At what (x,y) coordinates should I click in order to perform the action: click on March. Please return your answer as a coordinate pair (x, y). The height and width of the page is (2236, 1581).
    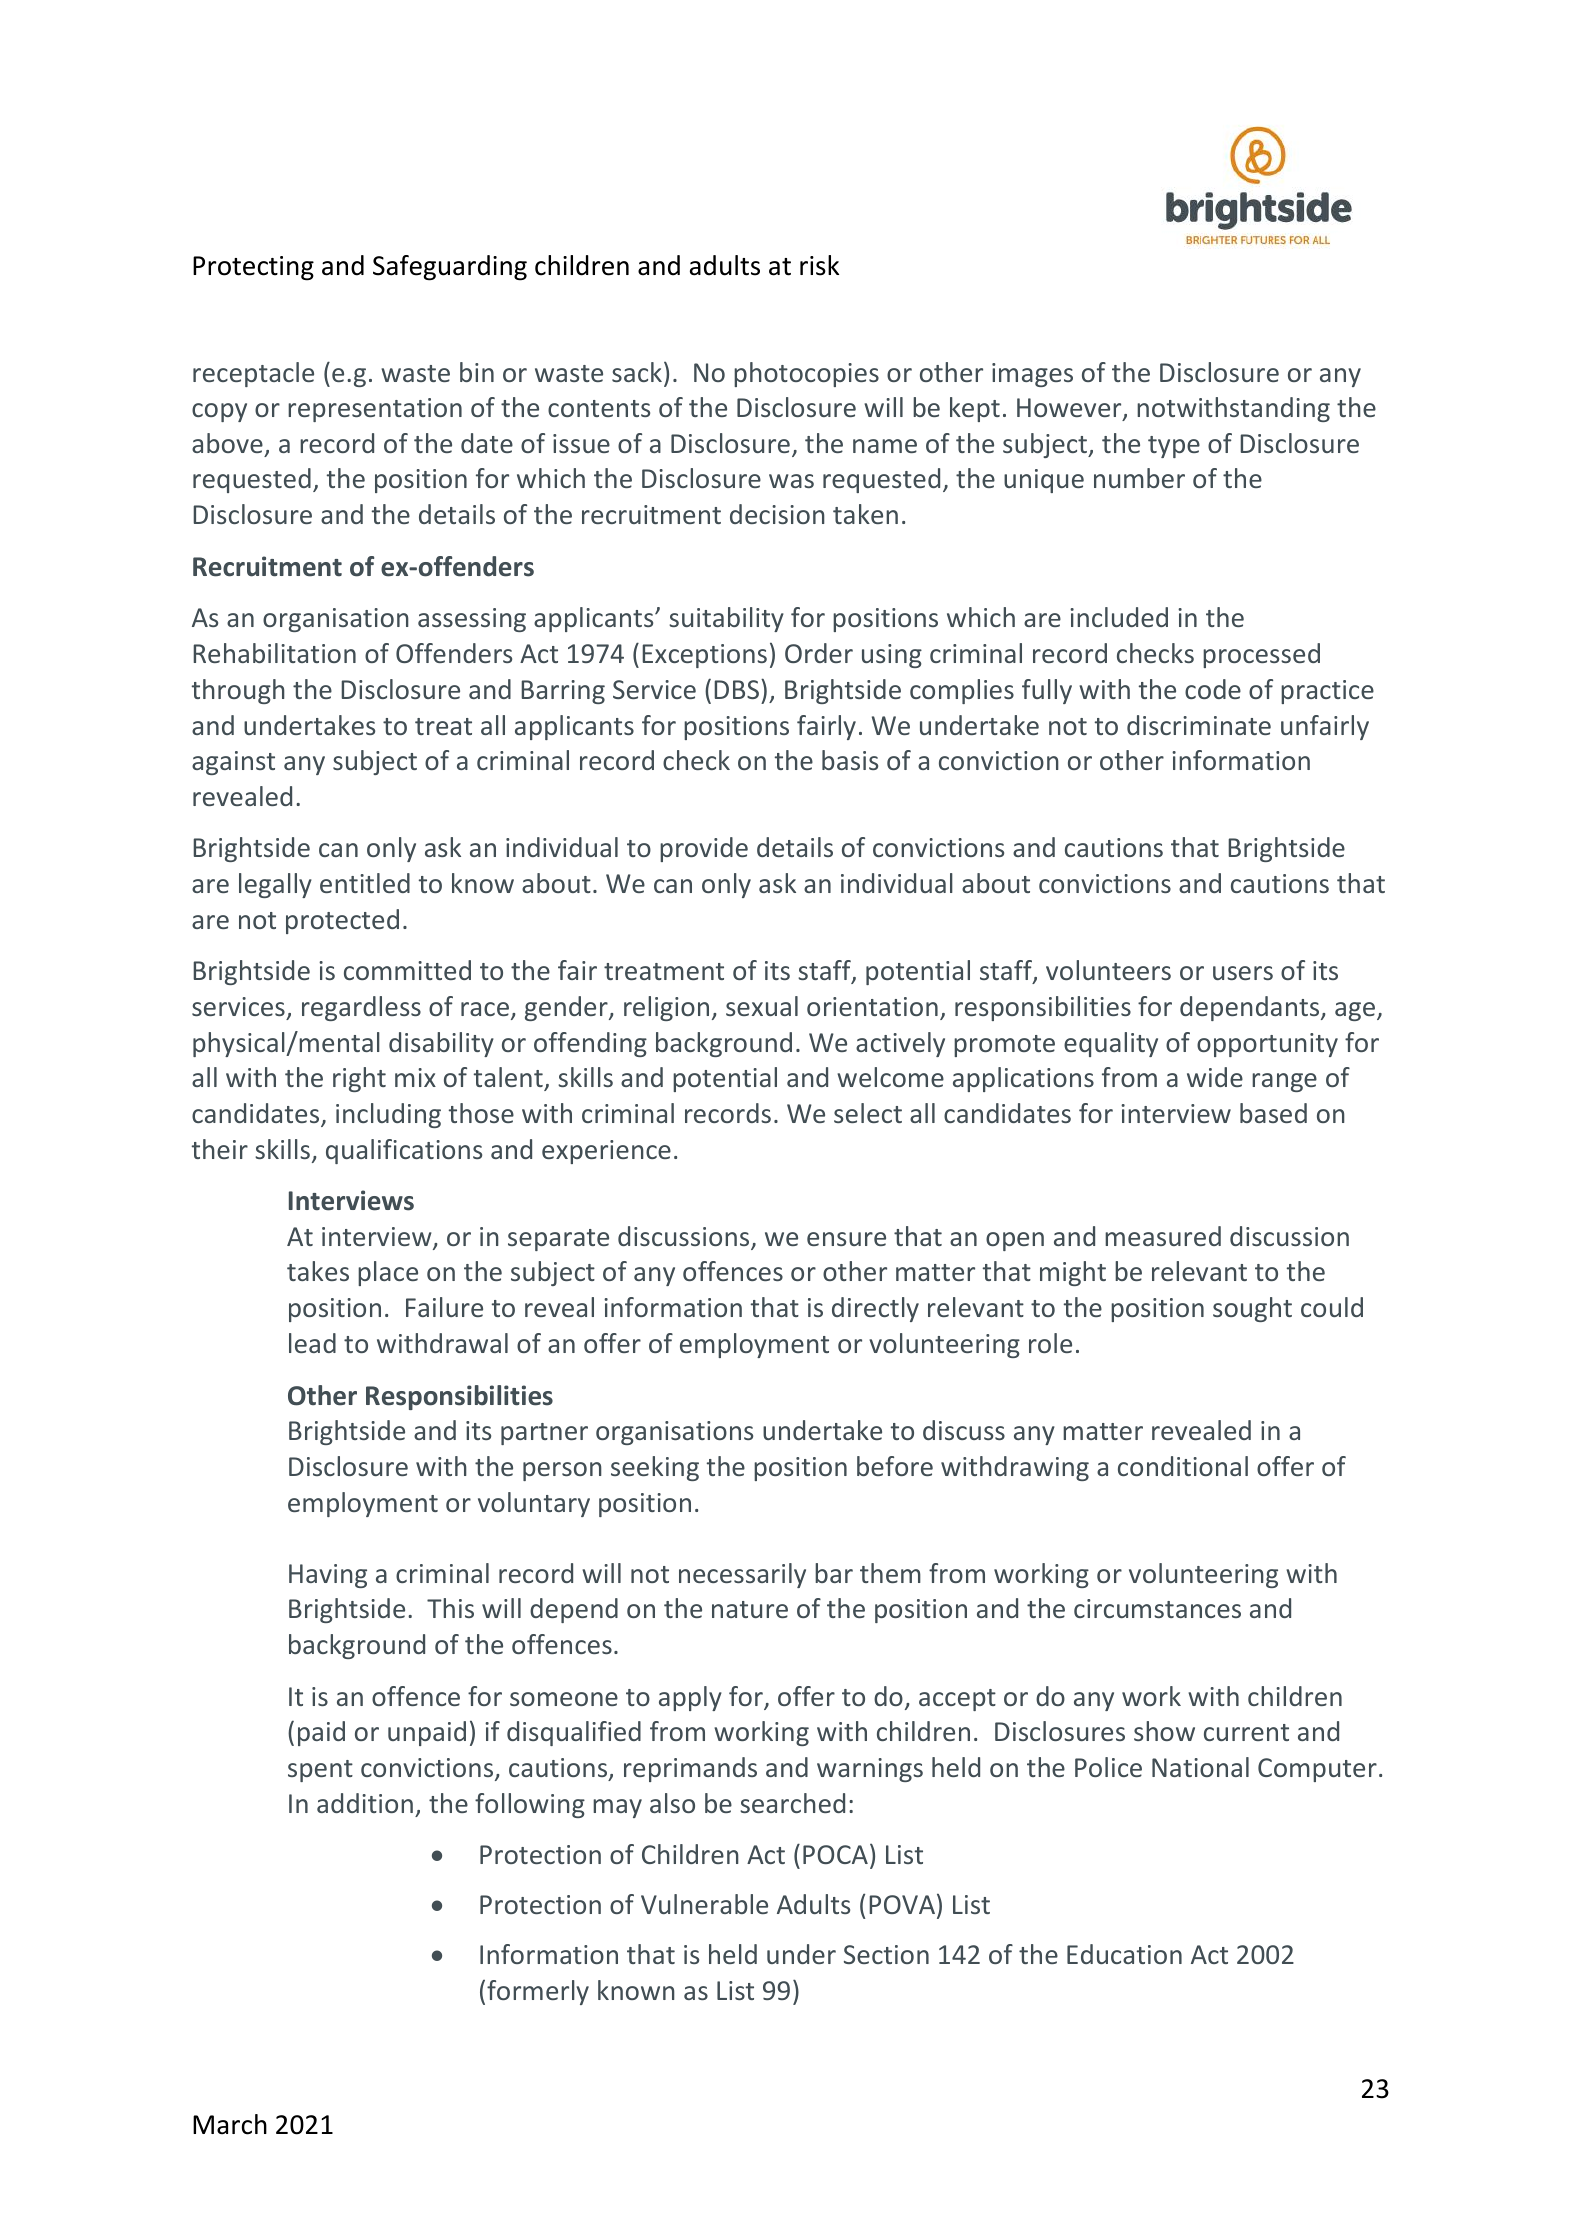
    Looking at the image, I should click on (230, 2124).
